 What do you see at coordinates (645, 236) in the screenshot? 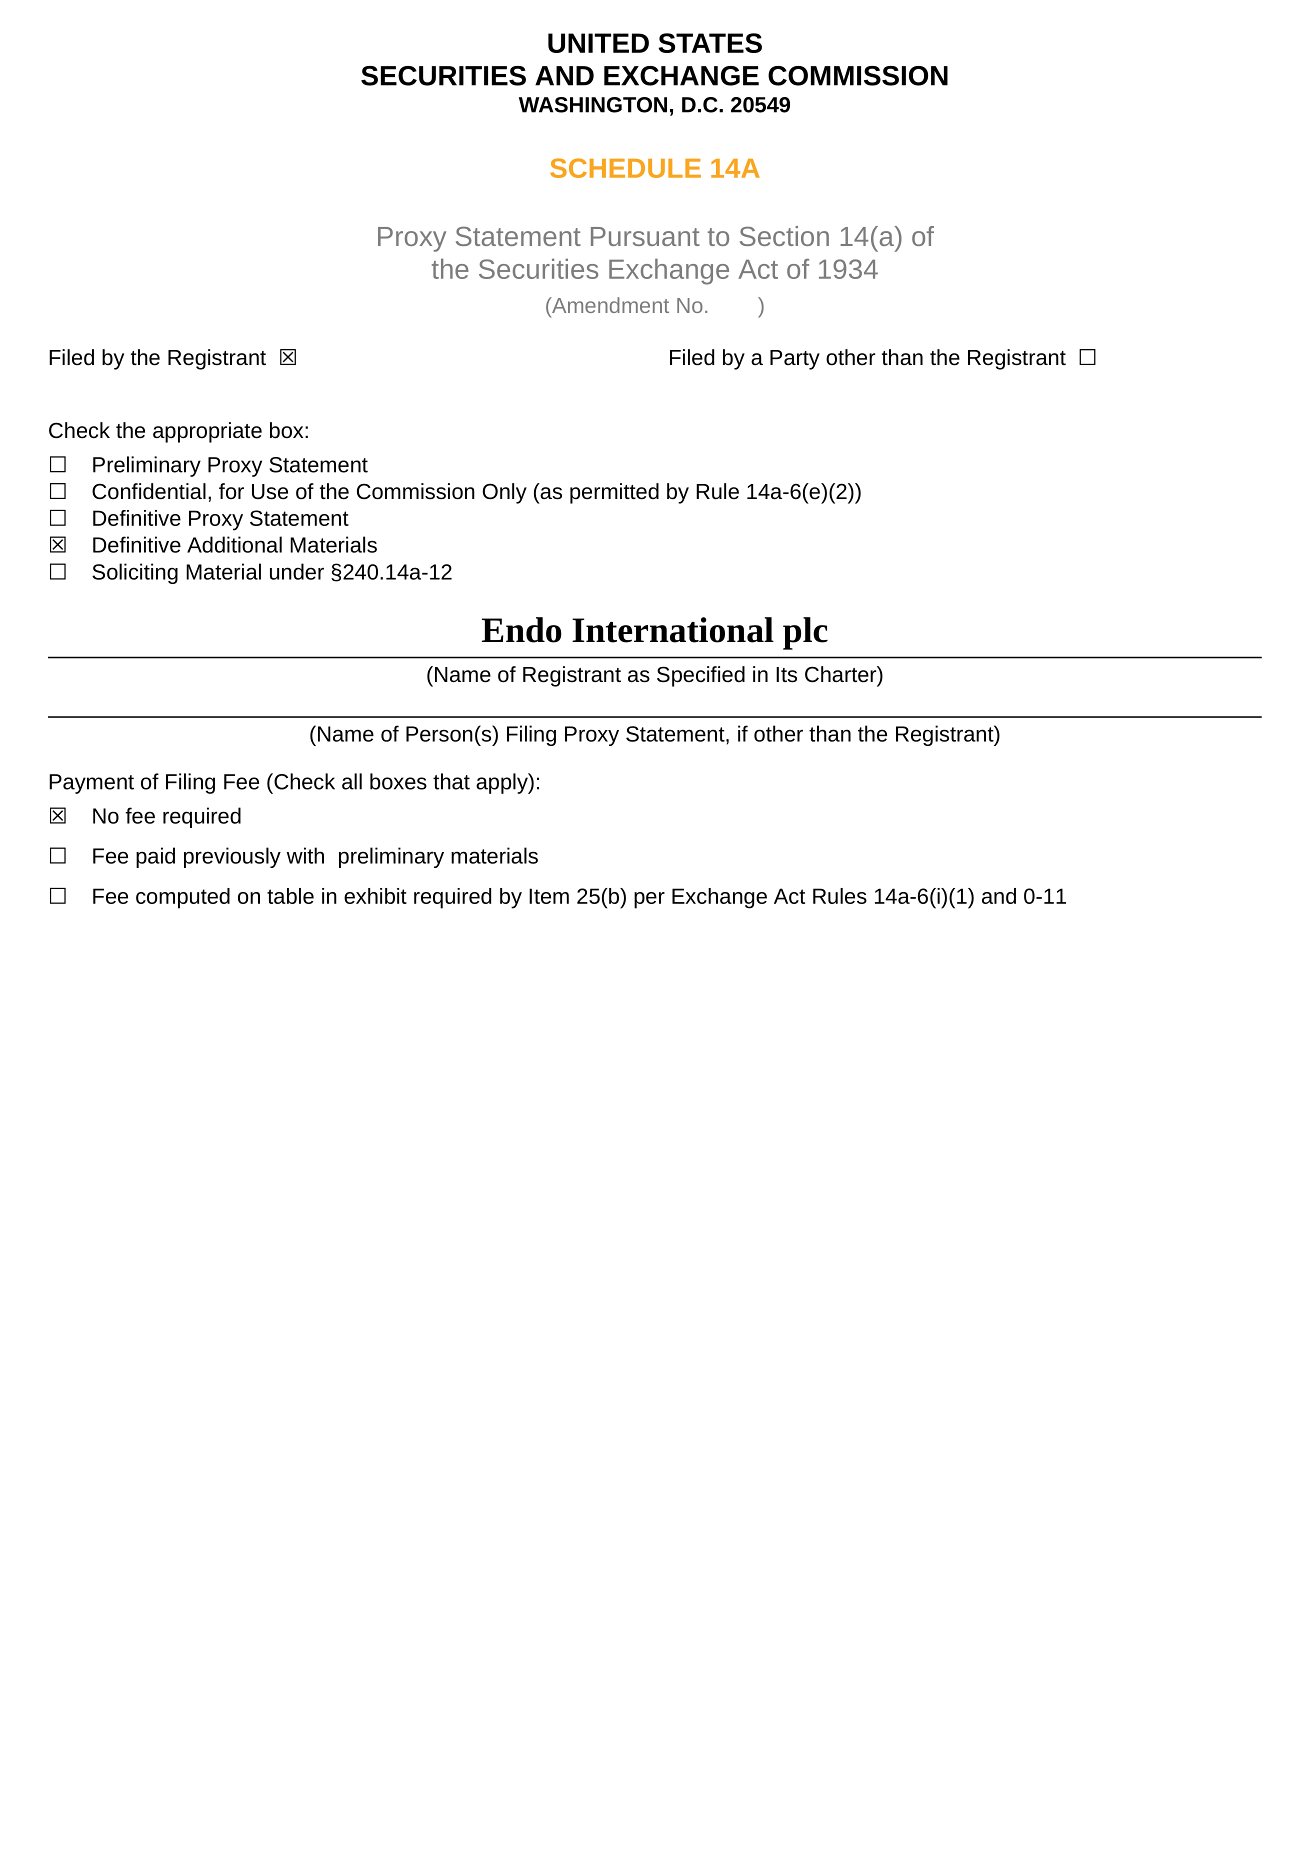
I see `Pursuant` at bounding box center [645, 236].
